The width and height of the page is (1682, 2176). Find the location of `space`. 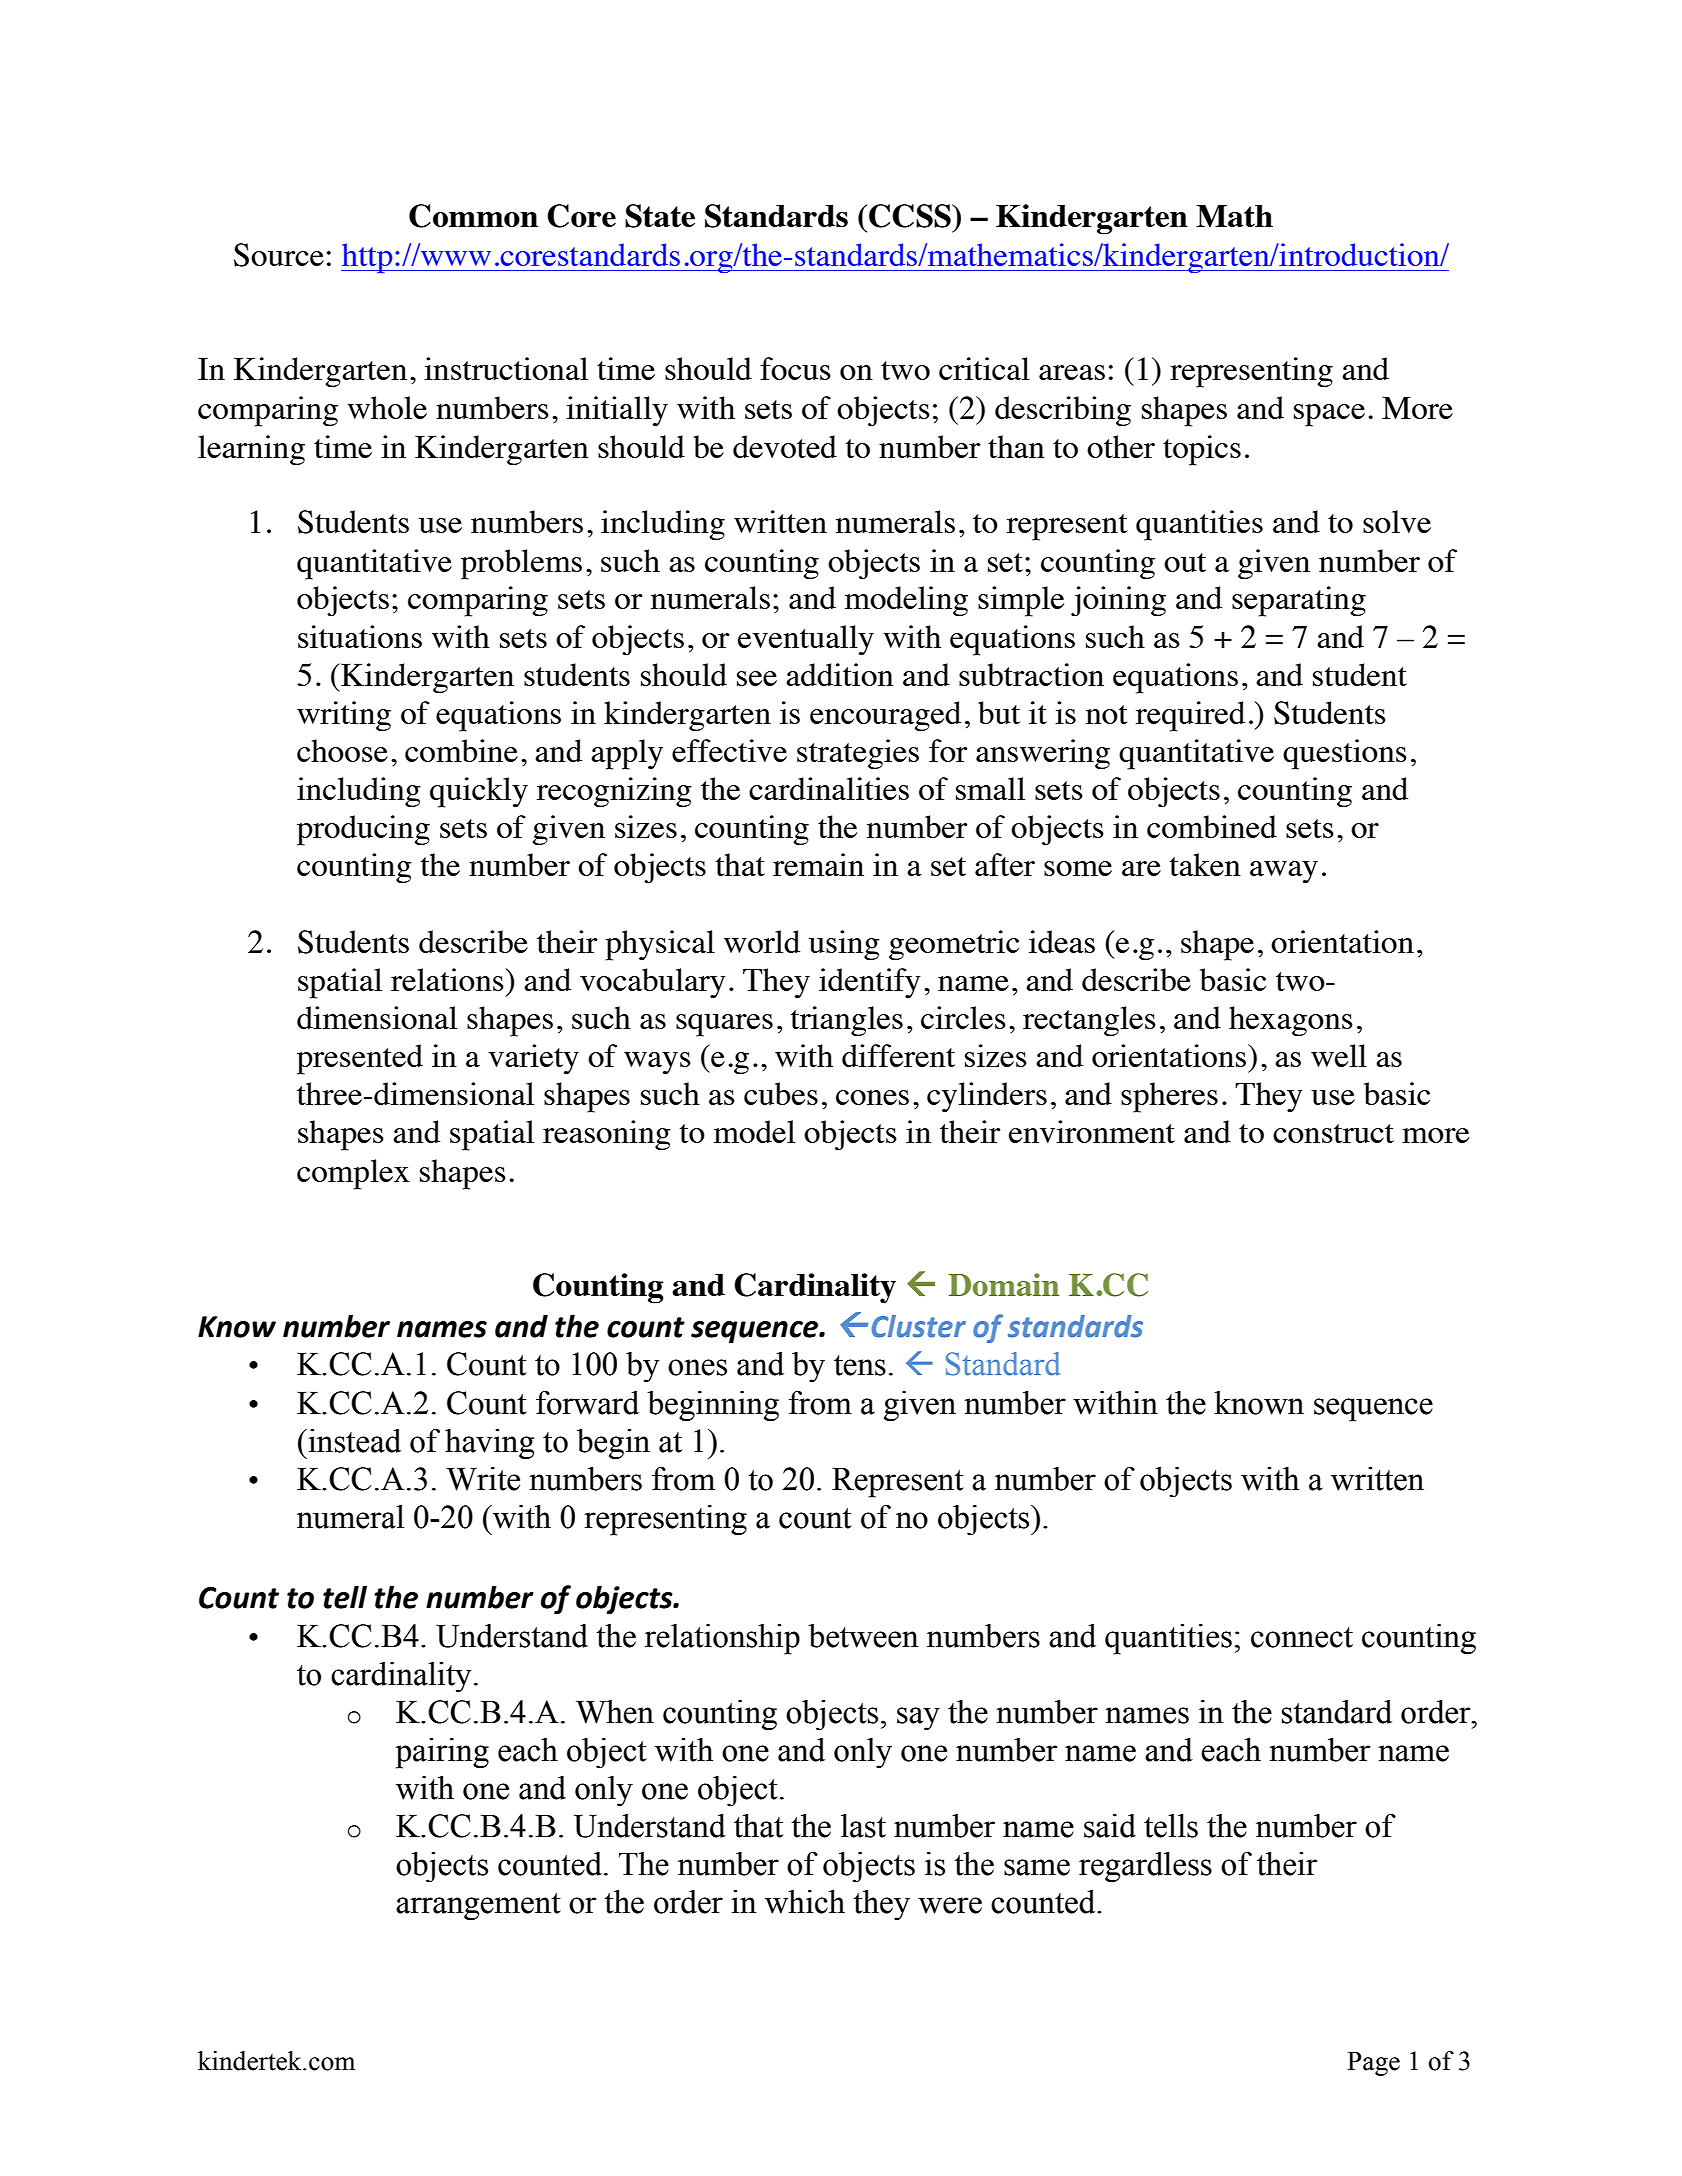

space is located at coordinates (1329, 415).
